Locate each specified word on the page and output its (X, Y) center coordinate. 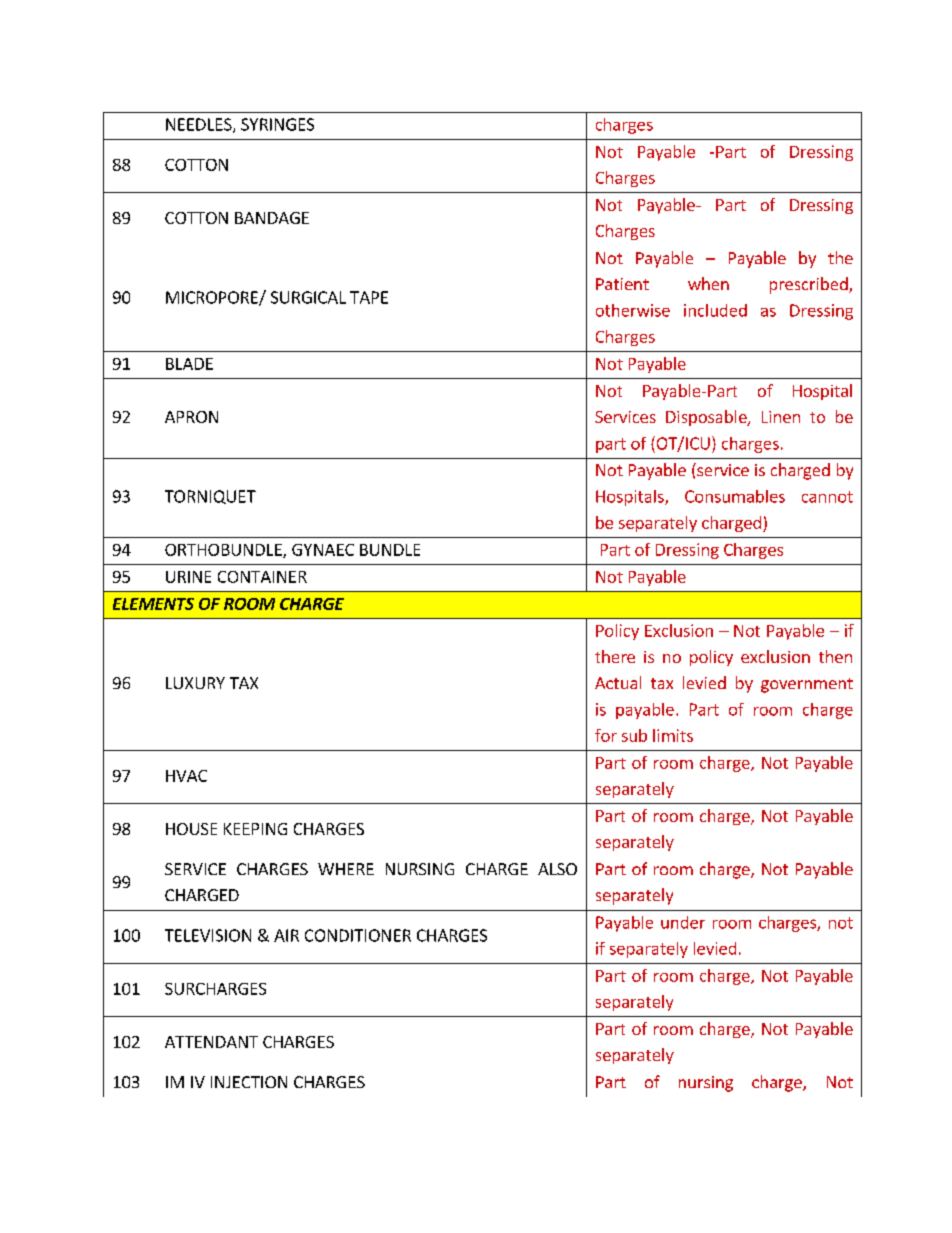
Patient (622, 284)
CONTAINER (262, 577)
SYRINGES (277, 124)
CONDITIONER (358, 935)
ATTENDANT (211, 1042)
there (615, 656)
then (835, 656)
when (708, 283)
